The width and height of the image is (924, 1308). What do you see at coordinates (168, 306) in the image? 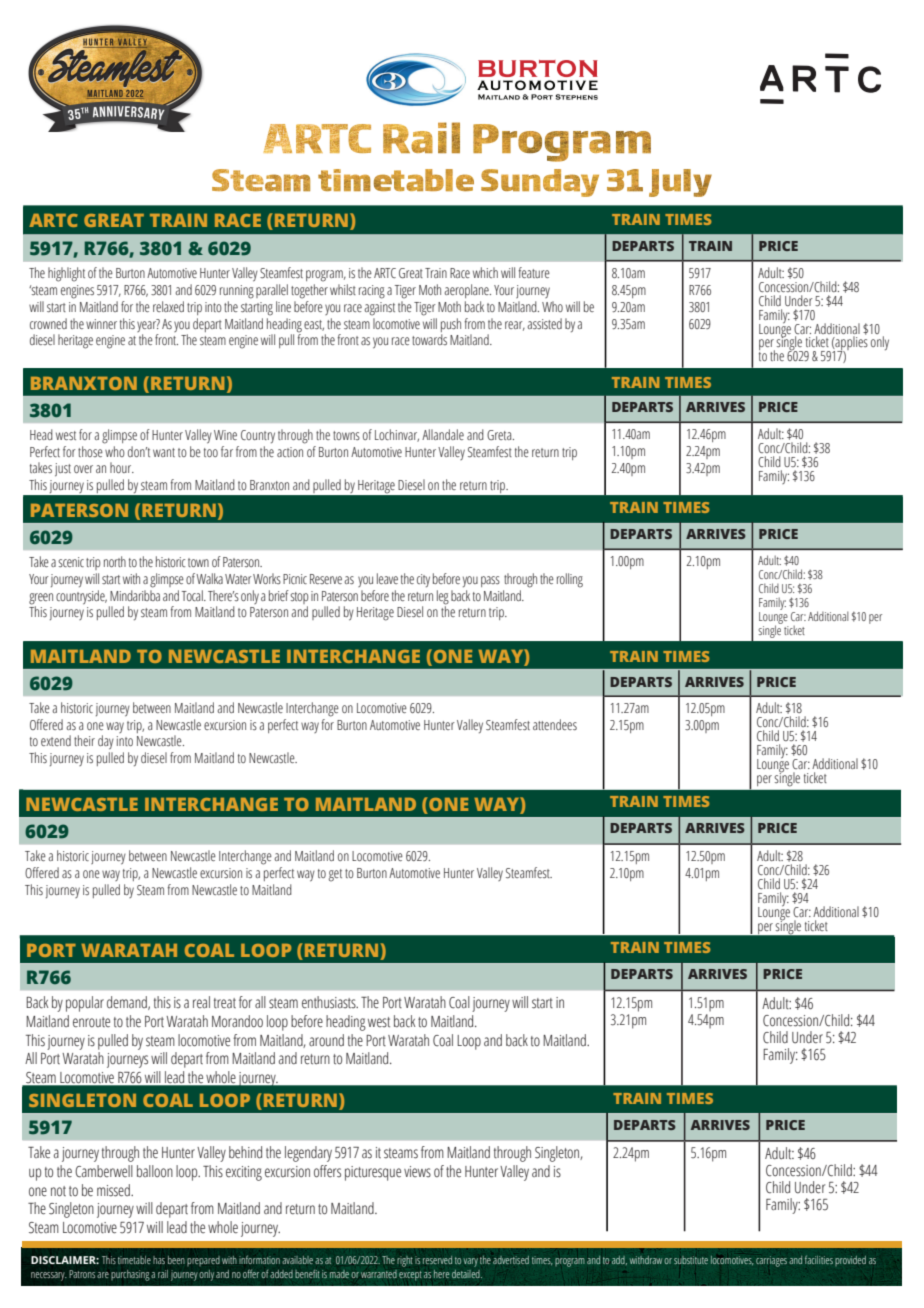
I see `relaxed` at bounding box center [168, 306].
